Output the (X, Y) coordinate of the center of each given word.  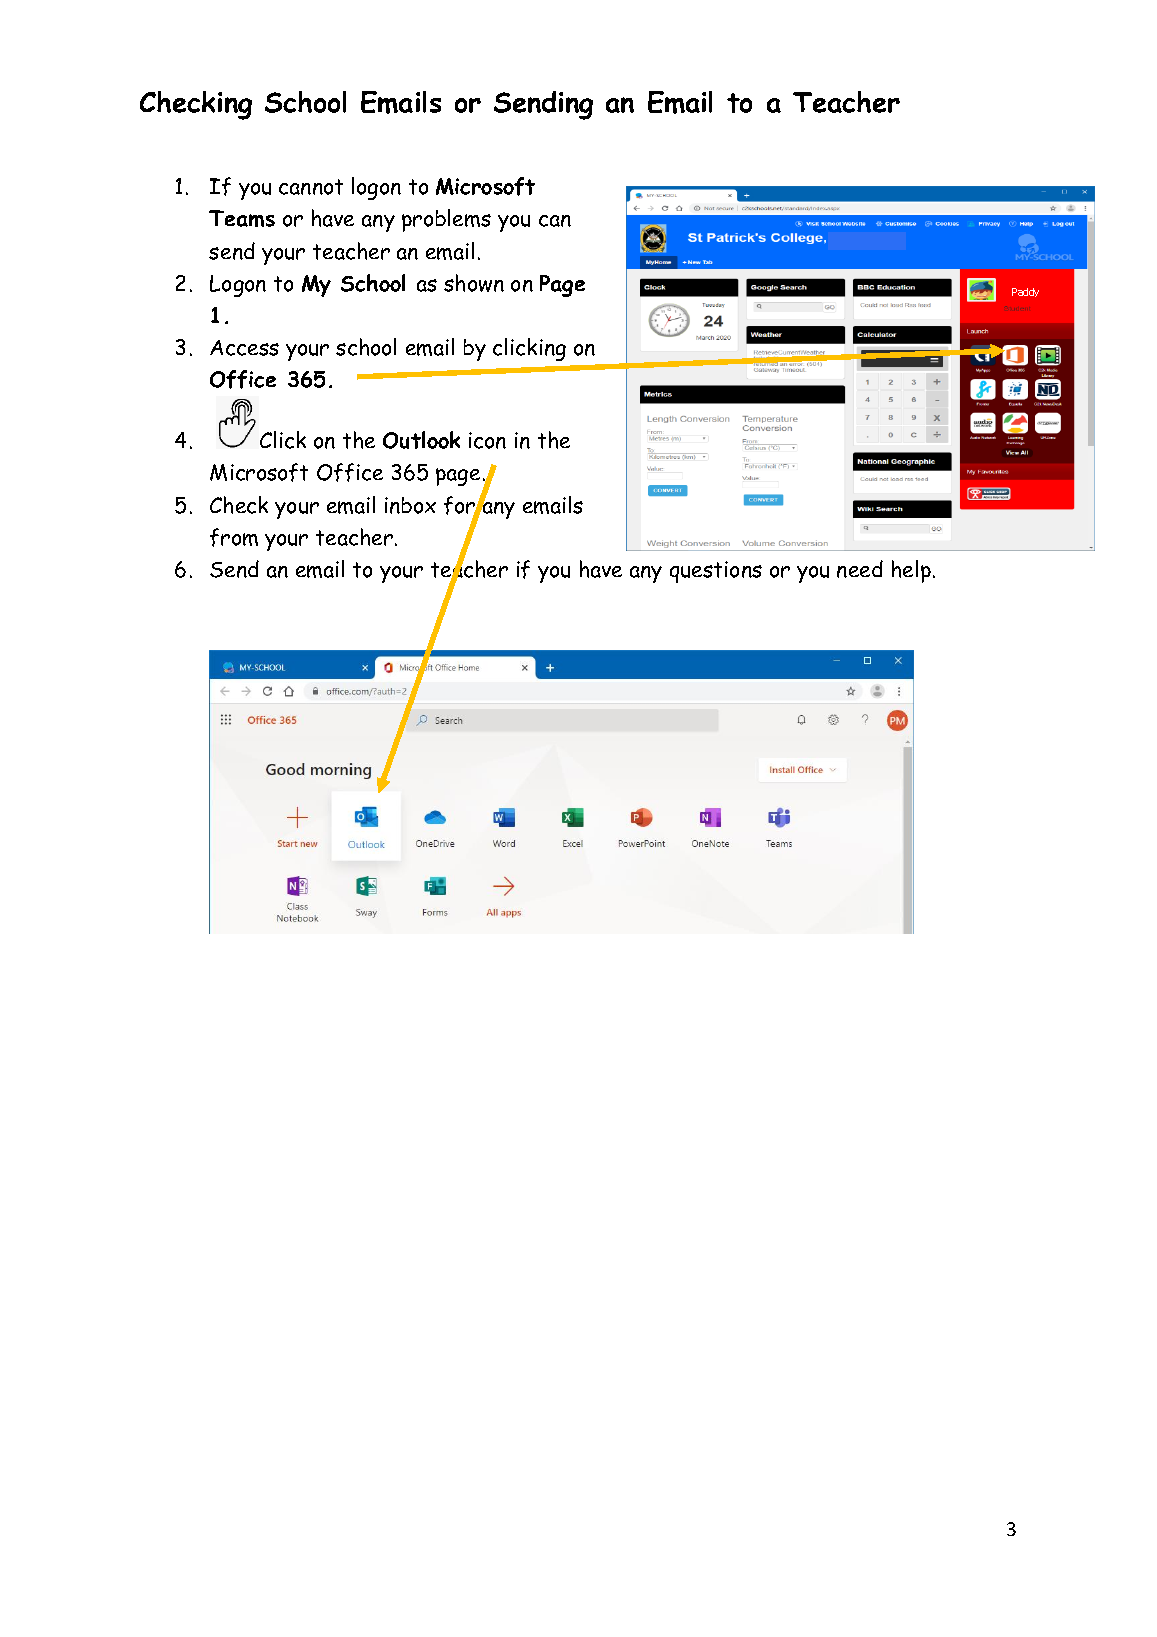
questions (716, 572)
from (234, 537)
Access (244, 348)
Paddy (1025, 292)
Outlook (421, 440)
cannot (311, 187)
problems (446, 220)
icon (487, 440)
